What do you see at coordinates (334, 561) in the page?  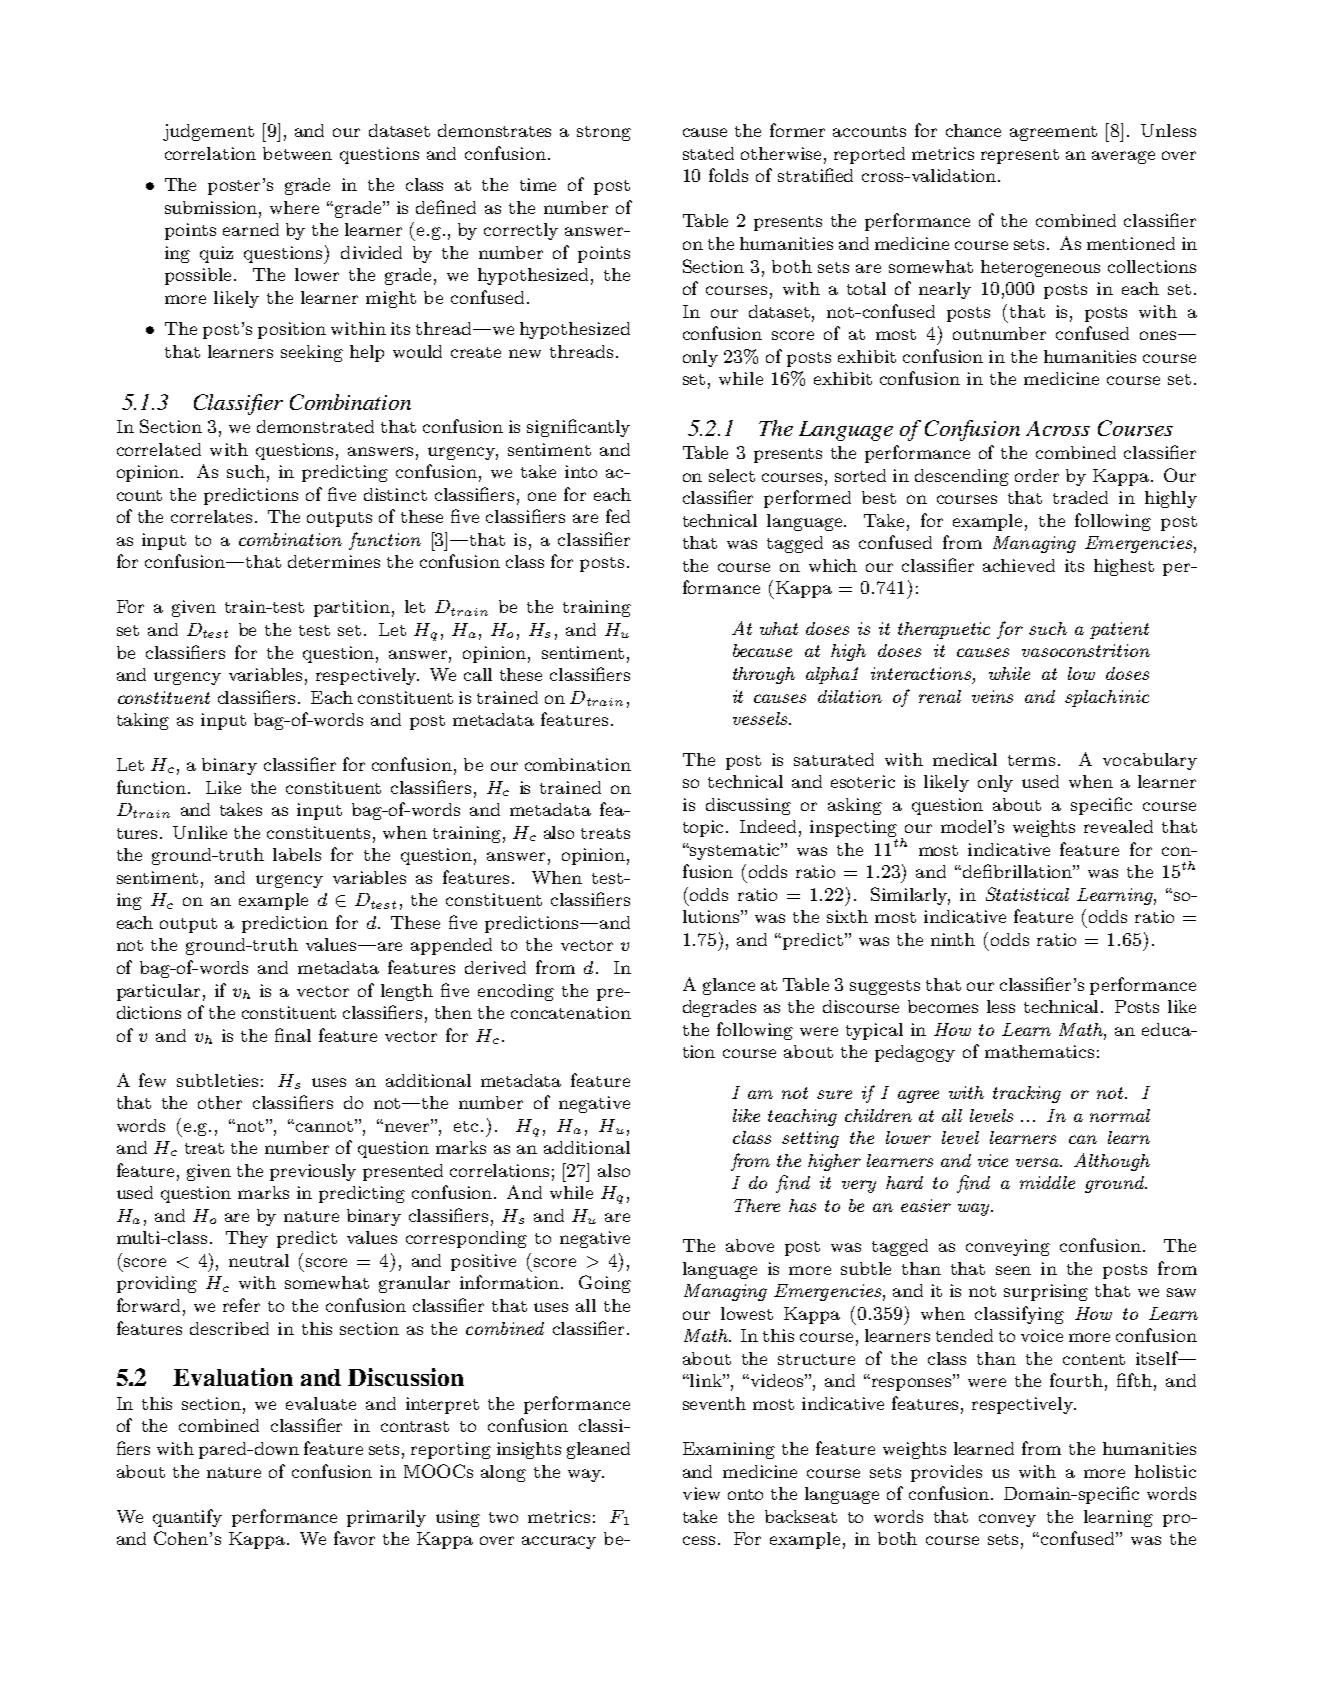 I see `determines` at bounding box center [334, 561].
